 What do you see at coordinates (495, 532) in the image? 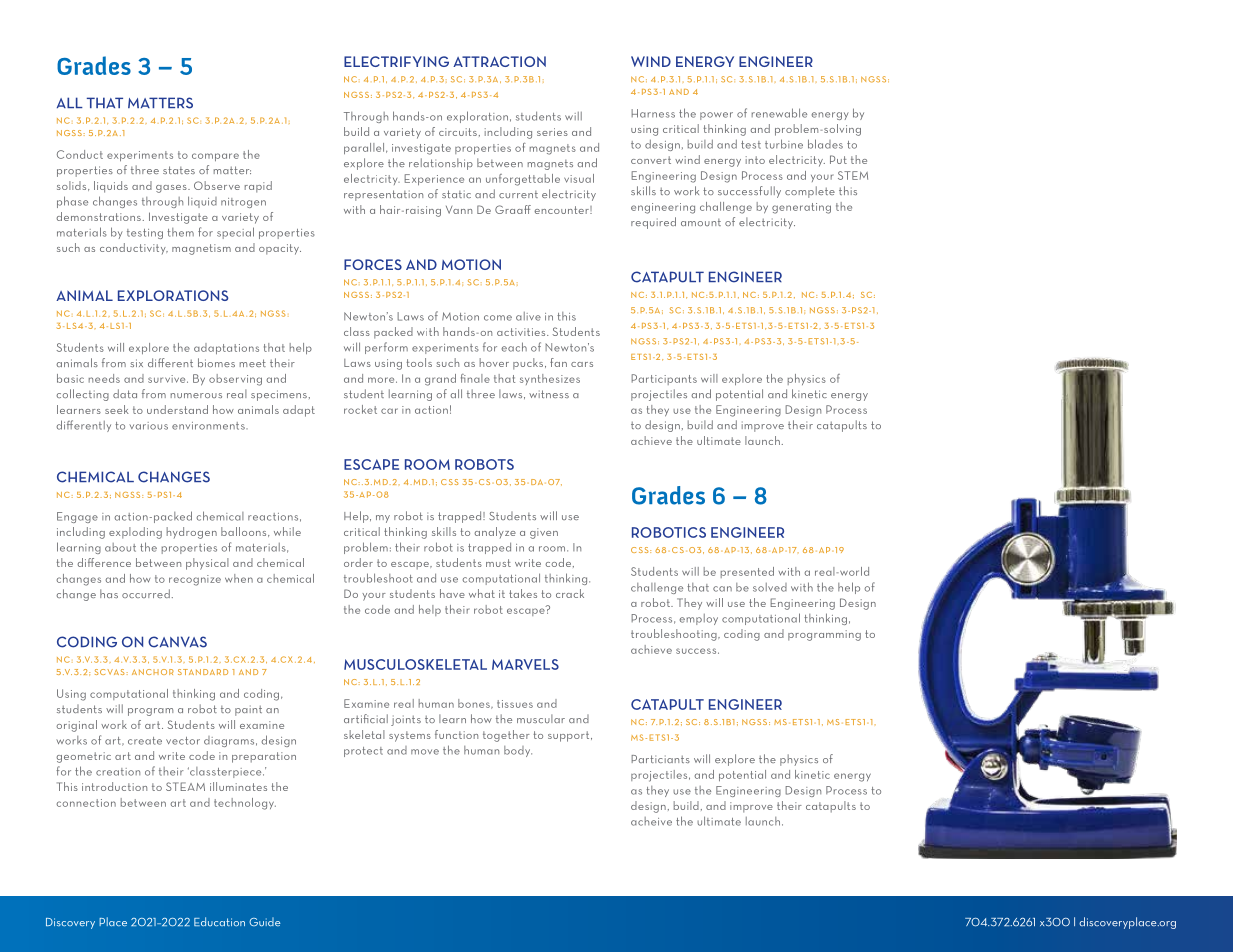
I see `analyze` at bounding box center [495, 532].
